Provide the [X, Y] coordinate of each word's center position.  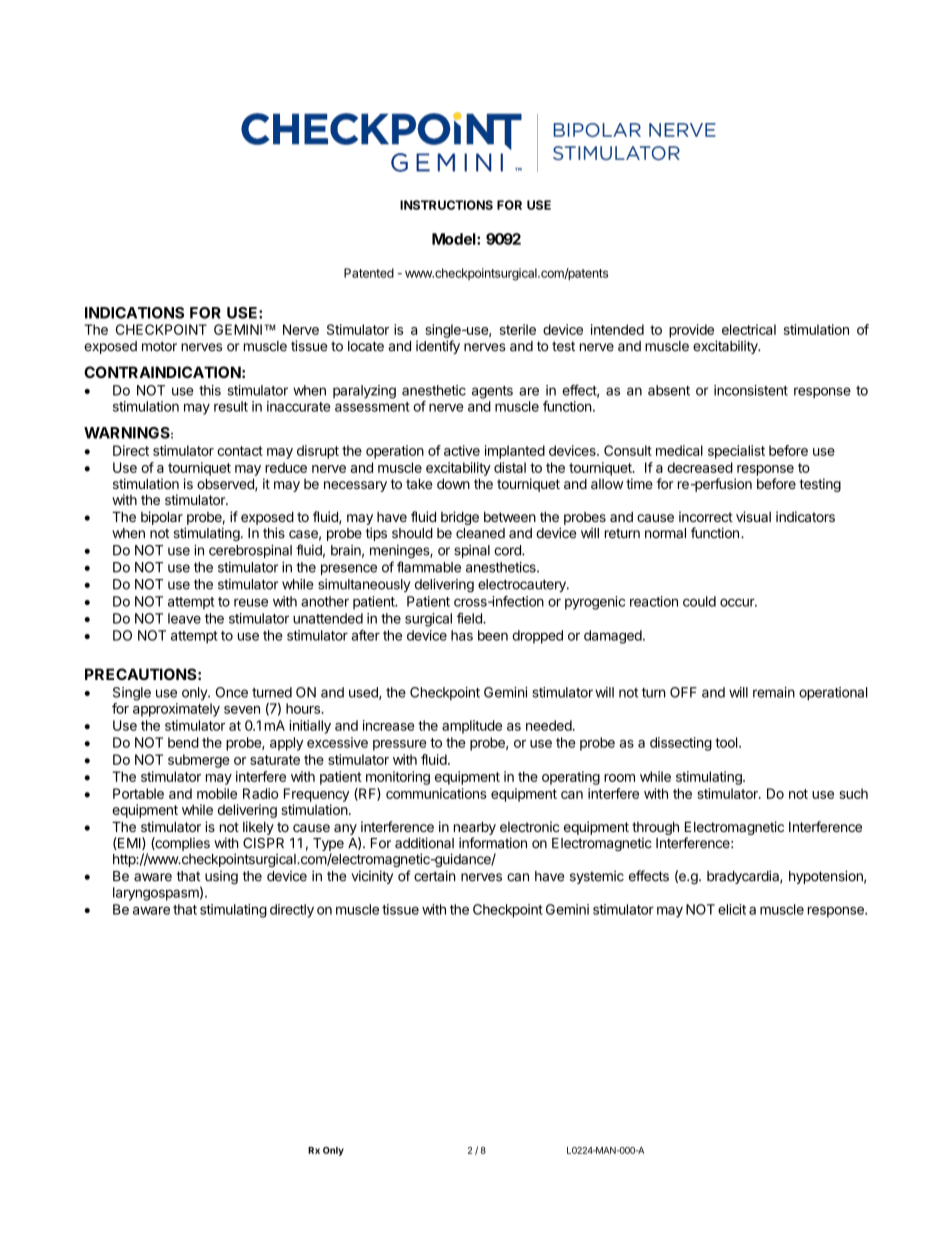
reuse [251, 602]
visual [753, 516]
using [221, 877]
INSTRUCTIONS [446, 205]
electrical [749, 329]
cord [508, 550]
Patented [369, 273]
